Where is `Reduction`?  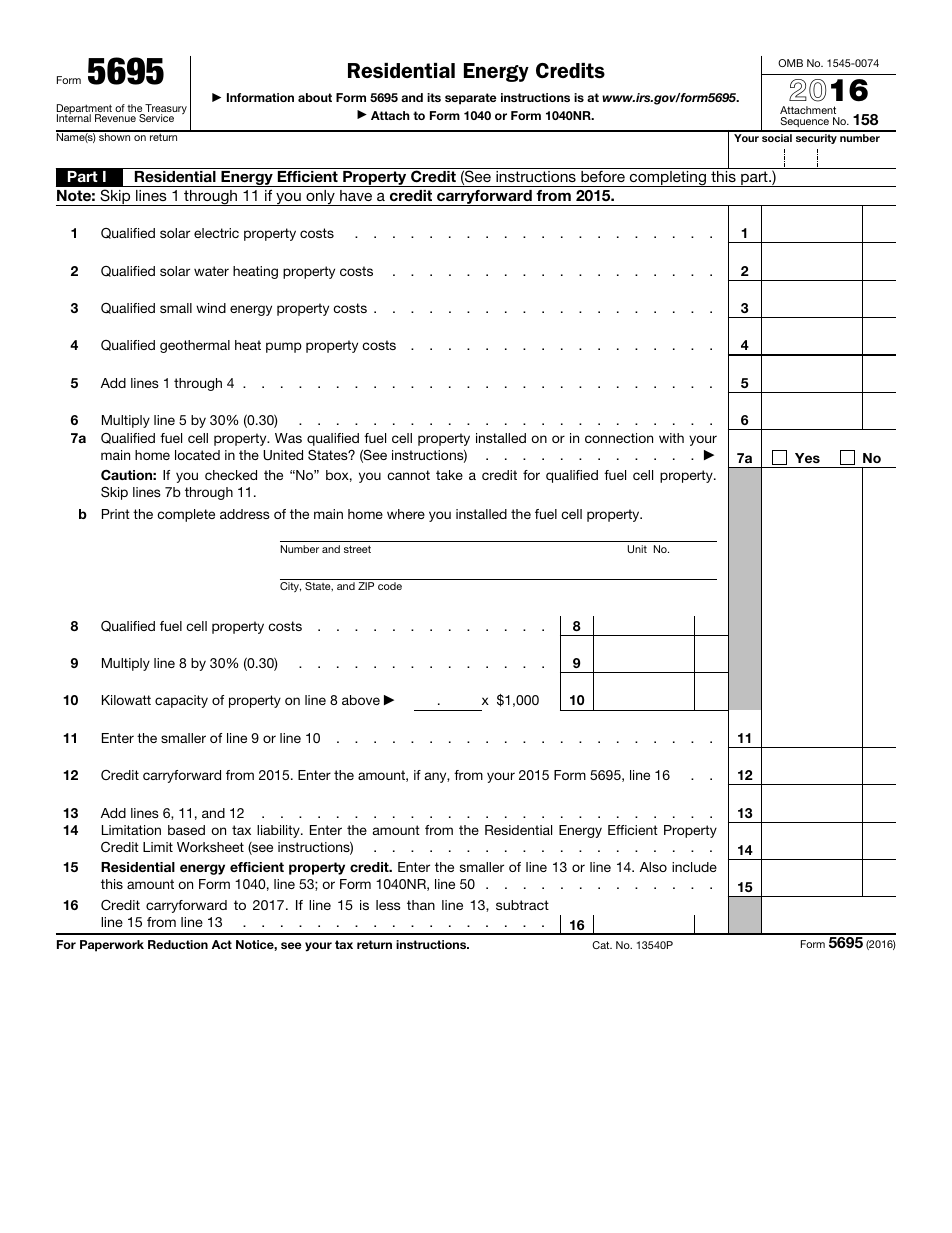 Reduction is located at coordinates (178, 944).
